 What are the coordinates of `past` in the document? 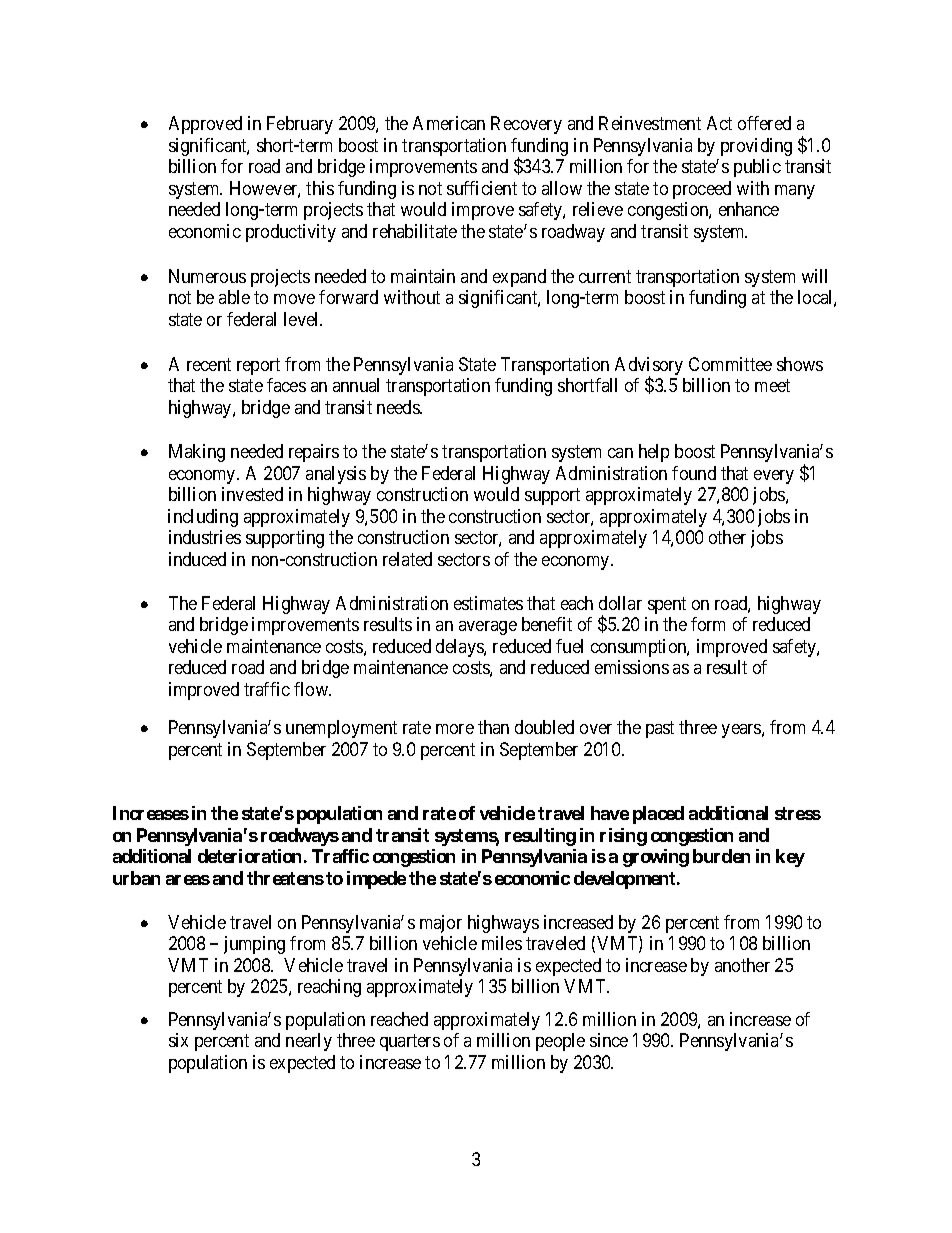 It's located at (660, 730).
